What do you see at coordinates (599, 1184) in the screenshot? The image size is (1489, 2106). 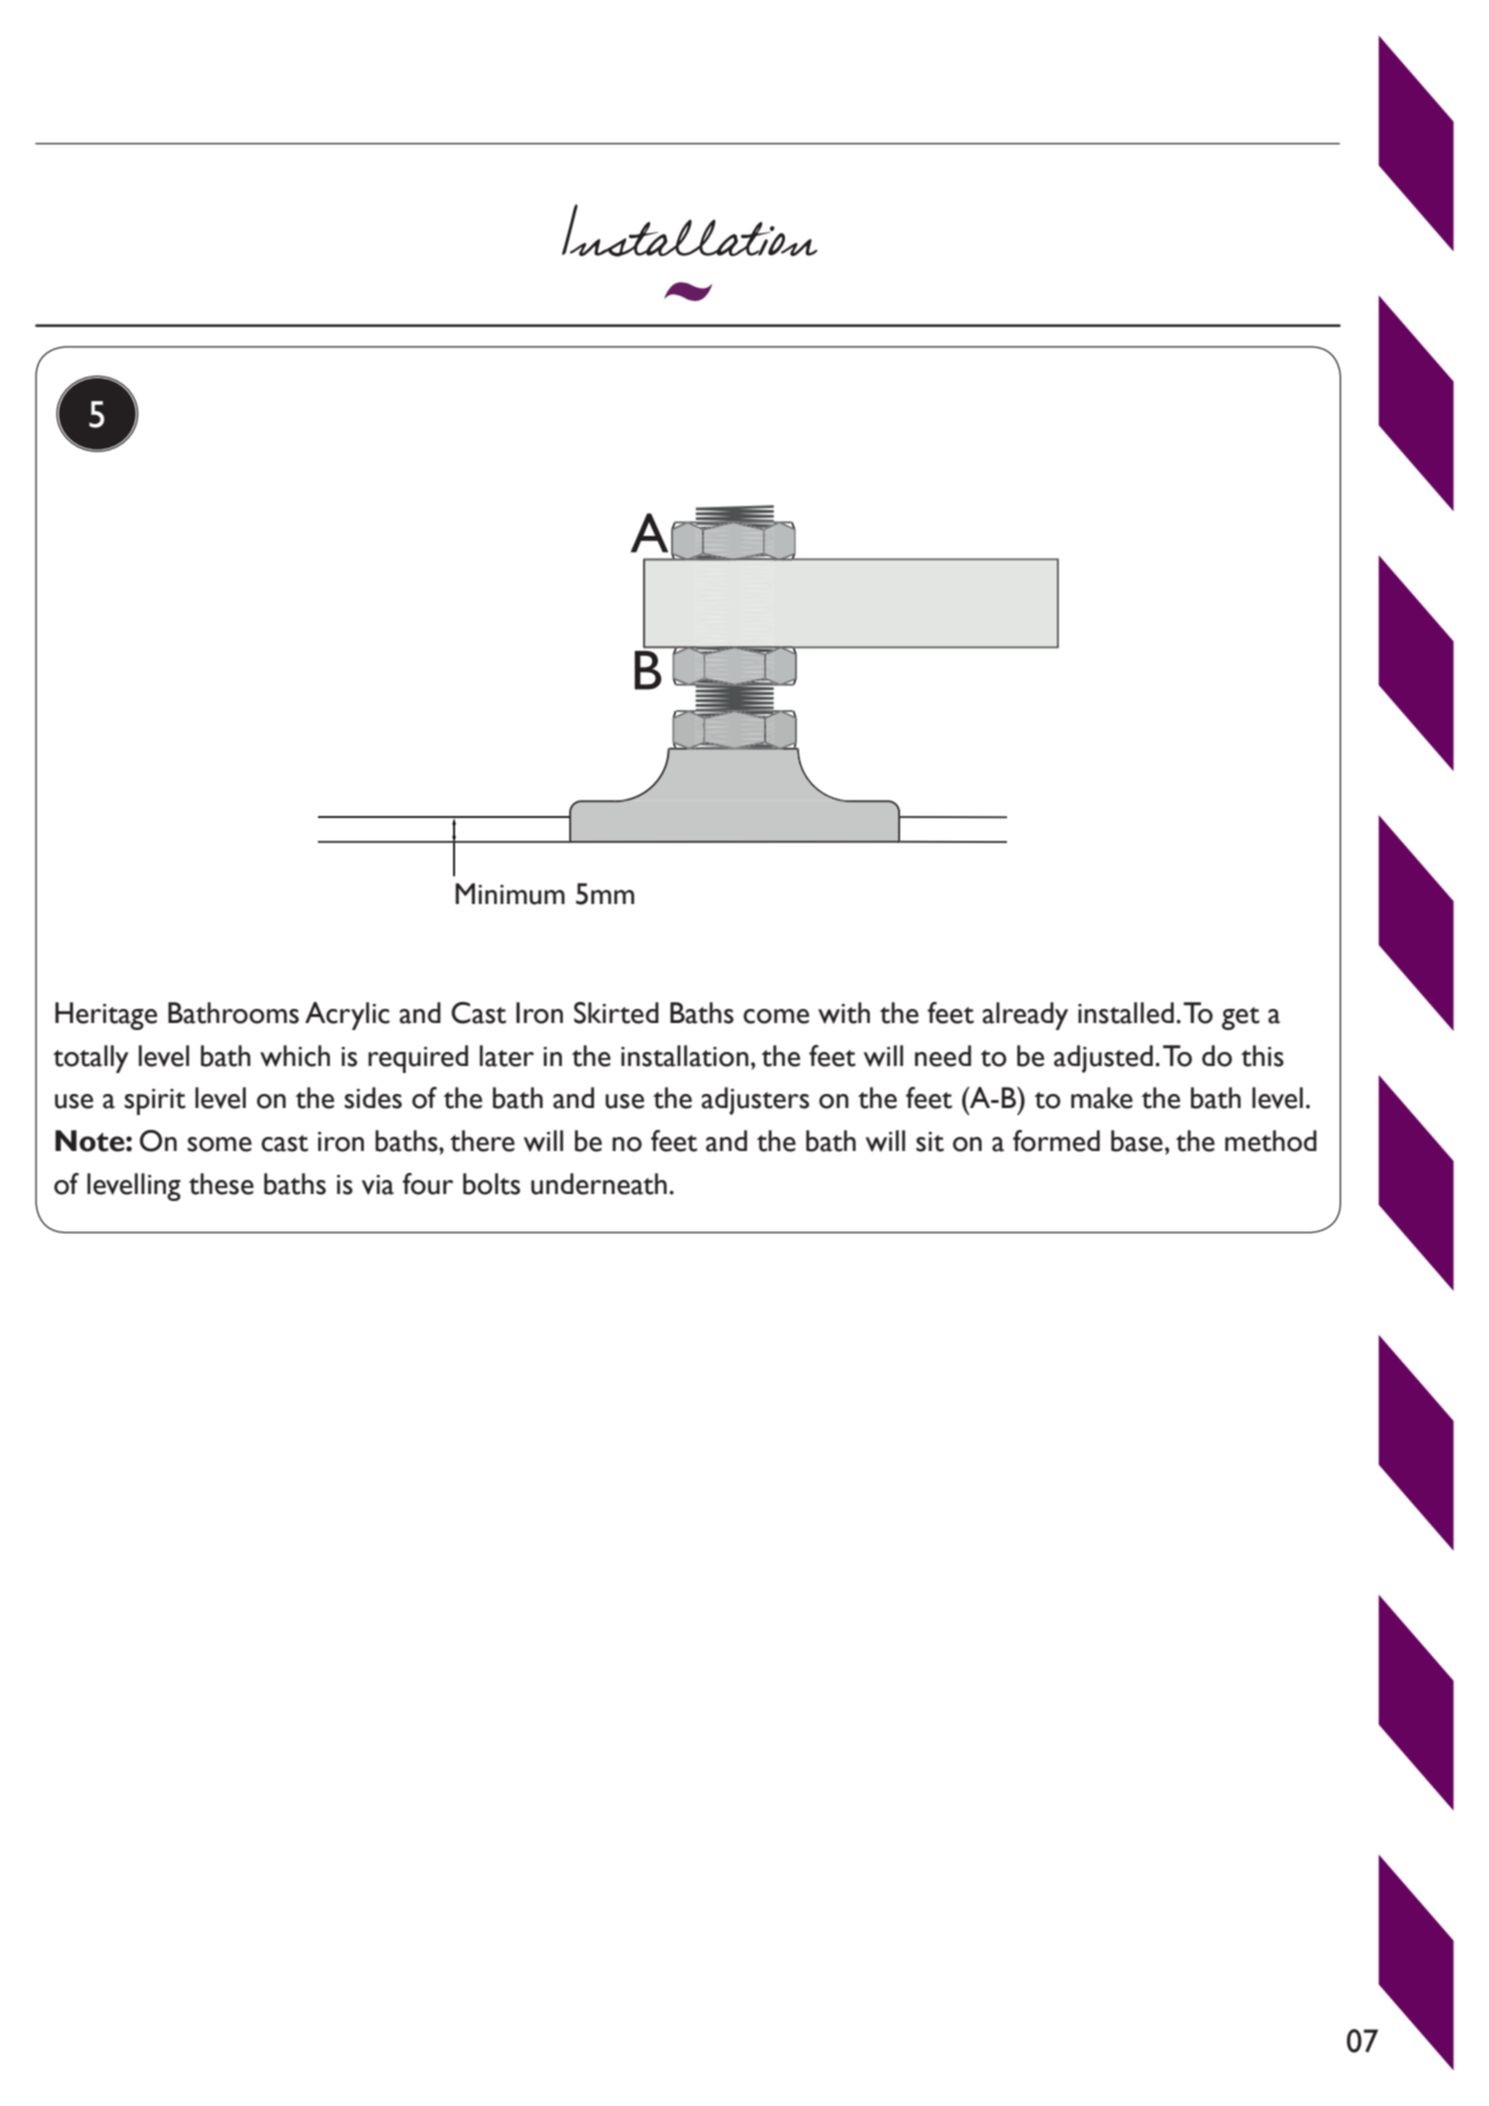 I see `underneath` at bounding box center [599, 1184].
